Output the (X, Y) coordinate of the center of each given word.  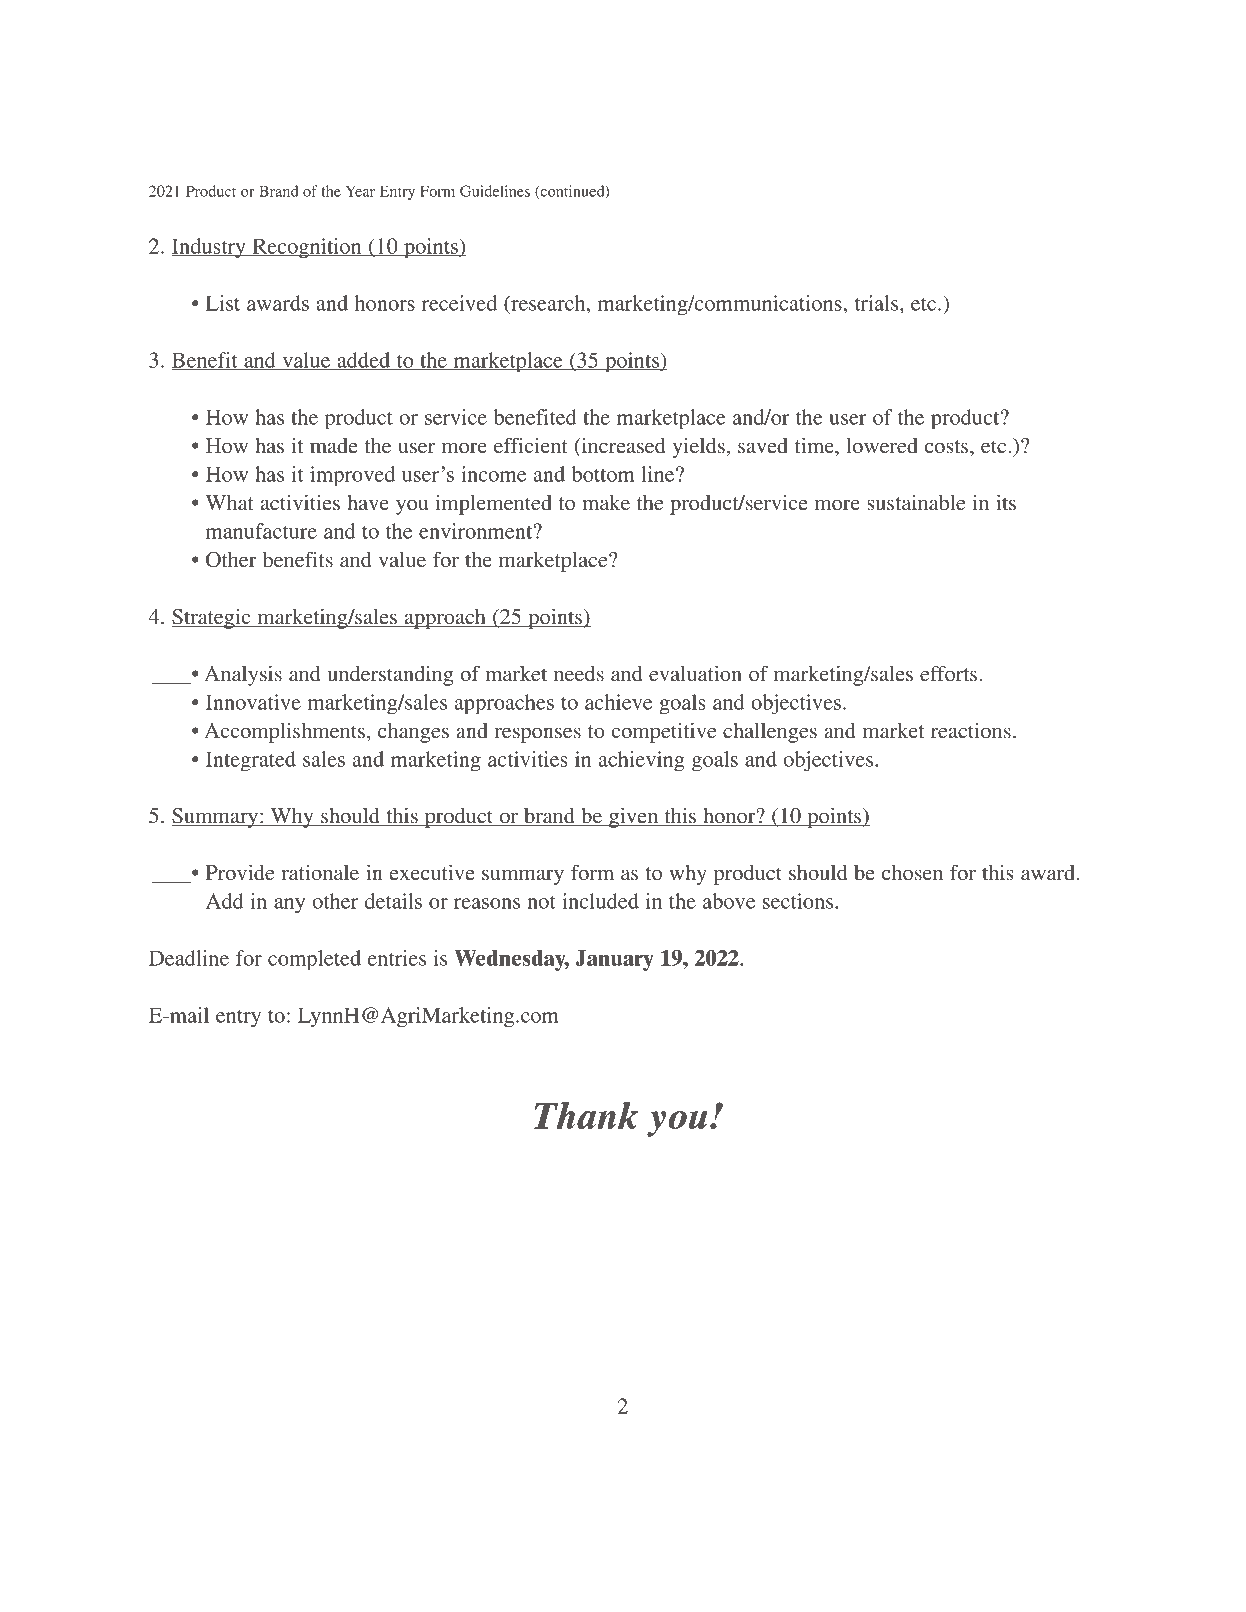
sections (799, 901)
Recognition (307, 248)
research (548, 303)
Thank (586, 1115)
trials (878, 303)
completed (314, 960)
